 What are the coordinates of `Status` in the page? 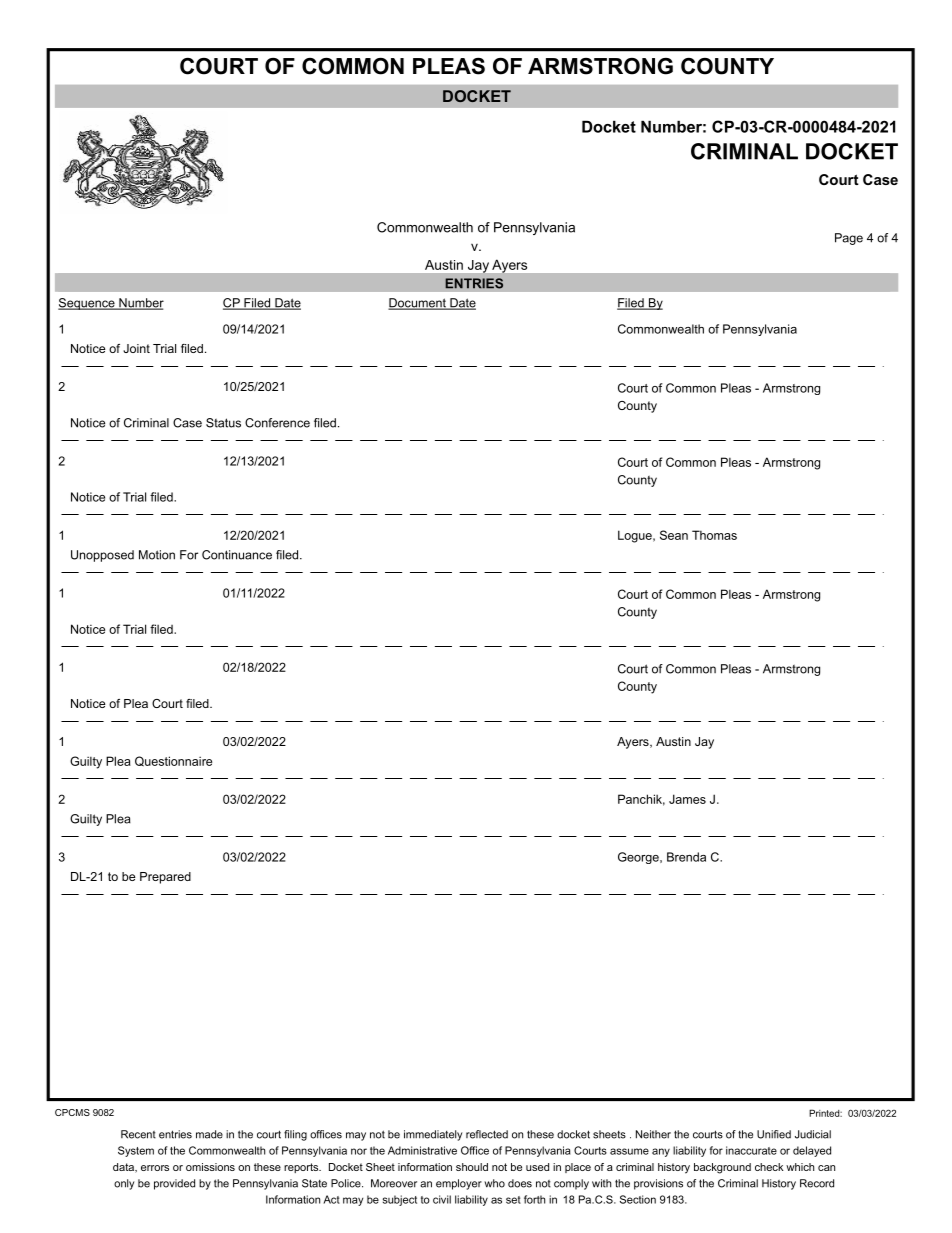 It's located at (223, 423).
